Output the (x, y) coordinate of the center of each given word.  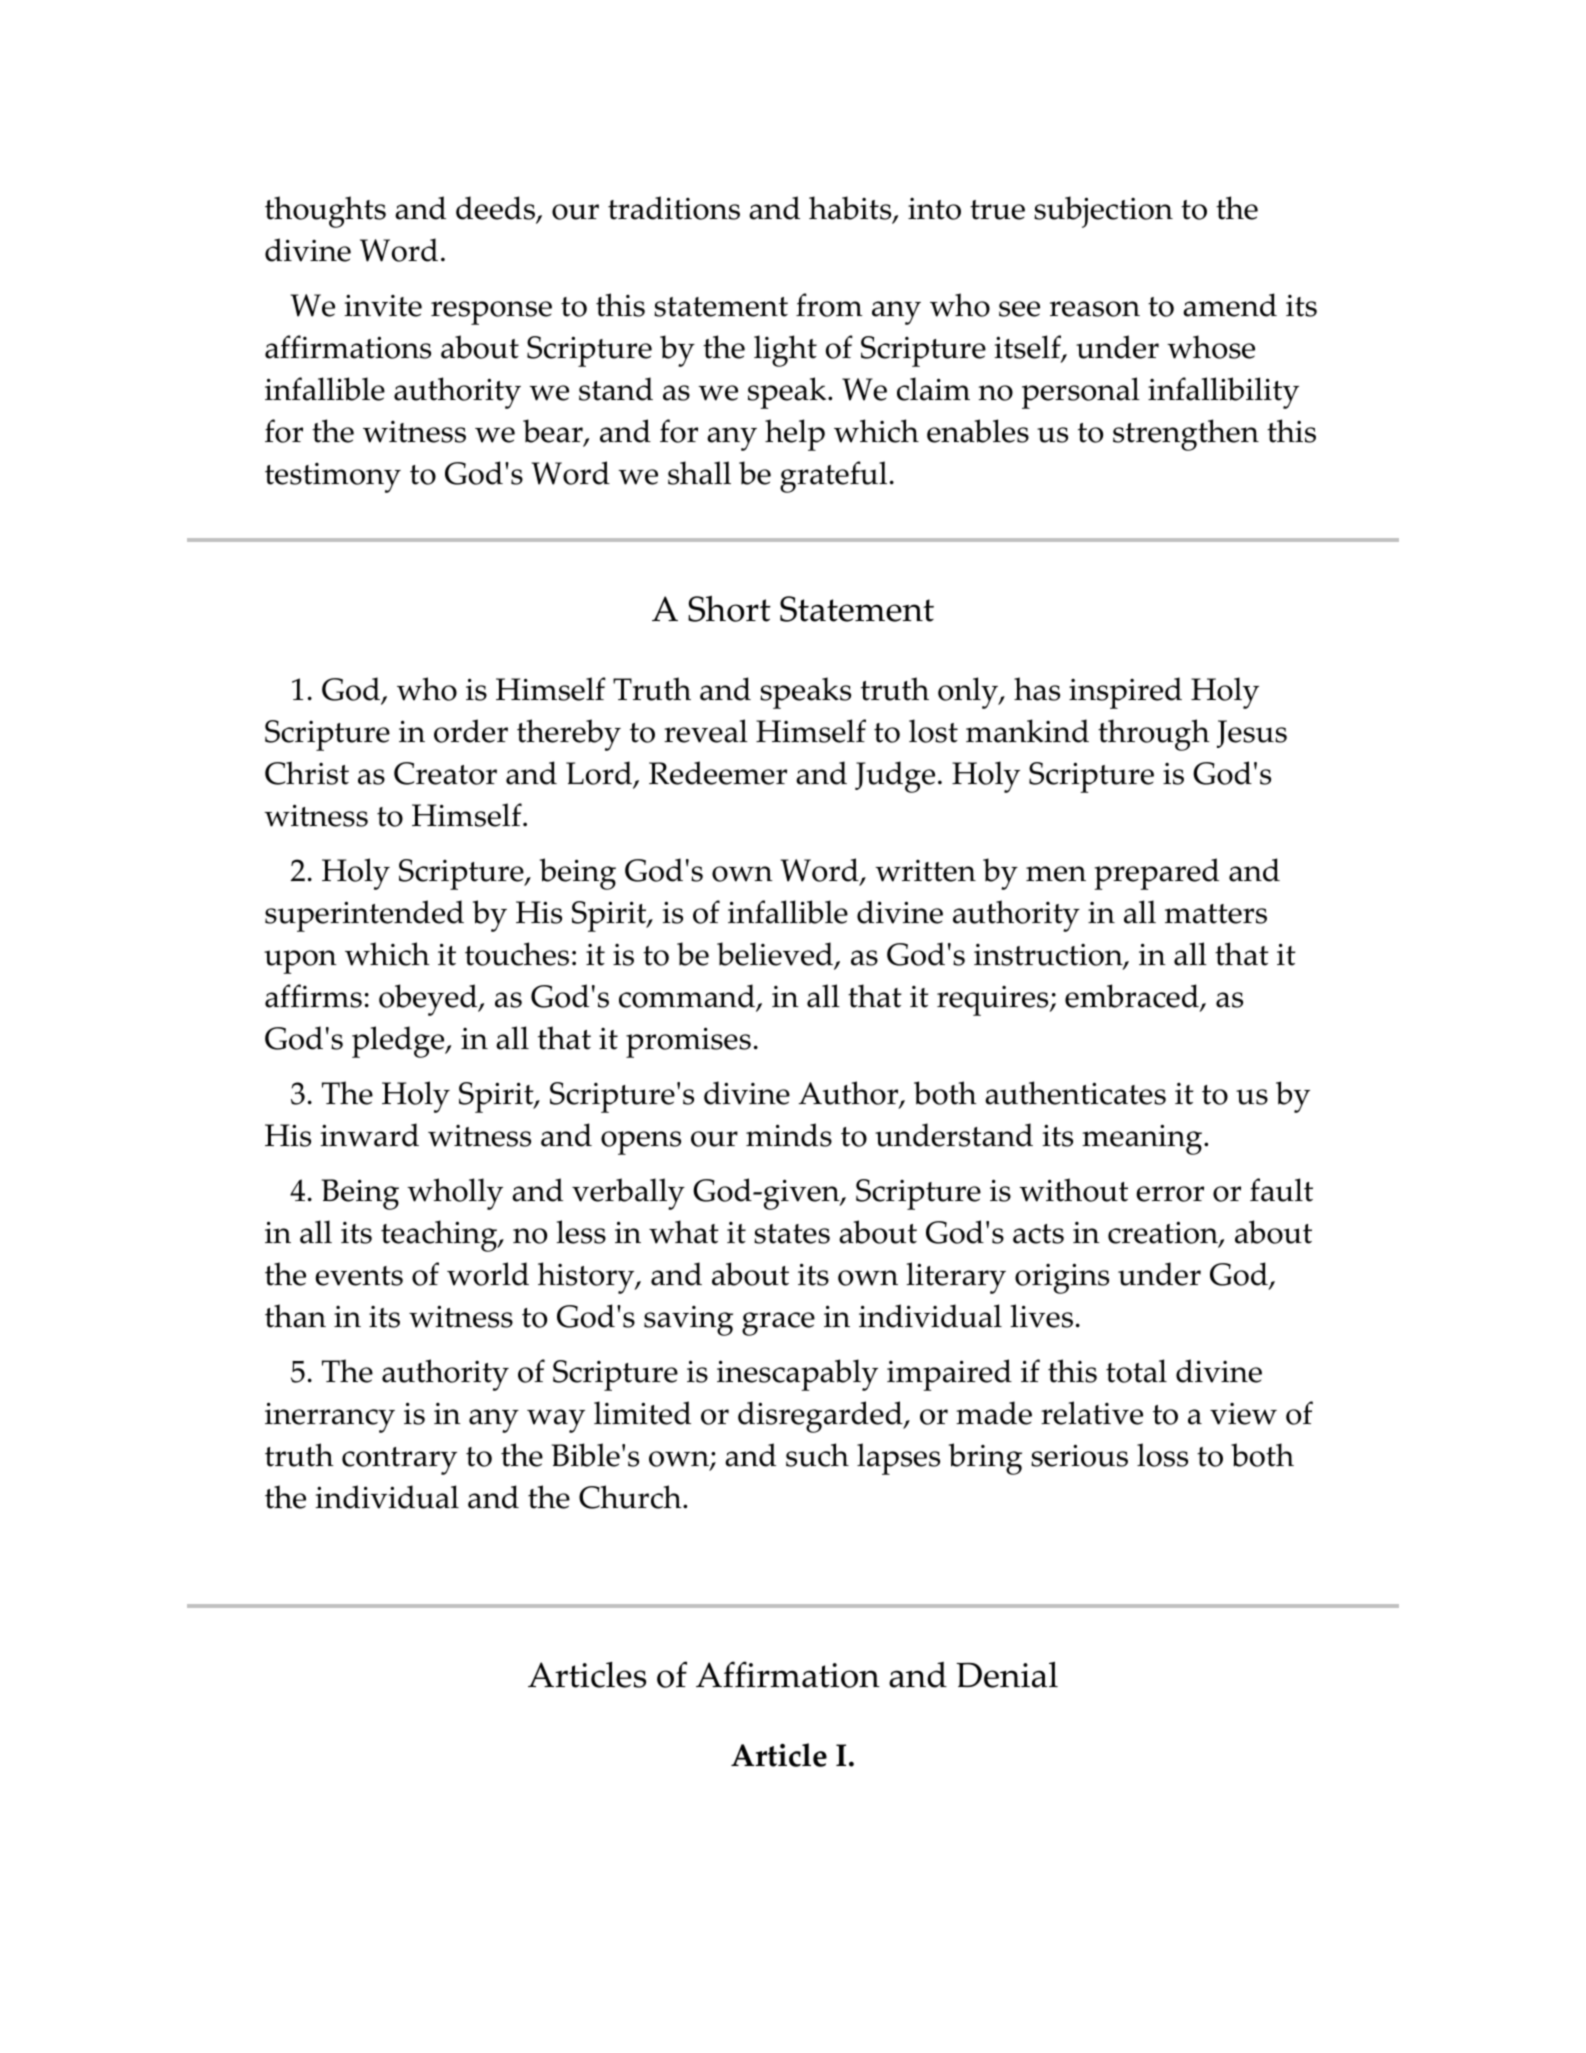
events (359, 1276)
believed (776, 955)
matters (1216, 914)
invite (383, 305)
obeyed (429, 1000)
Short (729, 609)
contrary (399, 1461)
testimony (333, 478)
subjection (1103, 212)
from (829, 305)
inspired (1125, 693)
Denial (1007, 1674)
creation (1164, 1234)
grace (778, 1324)
